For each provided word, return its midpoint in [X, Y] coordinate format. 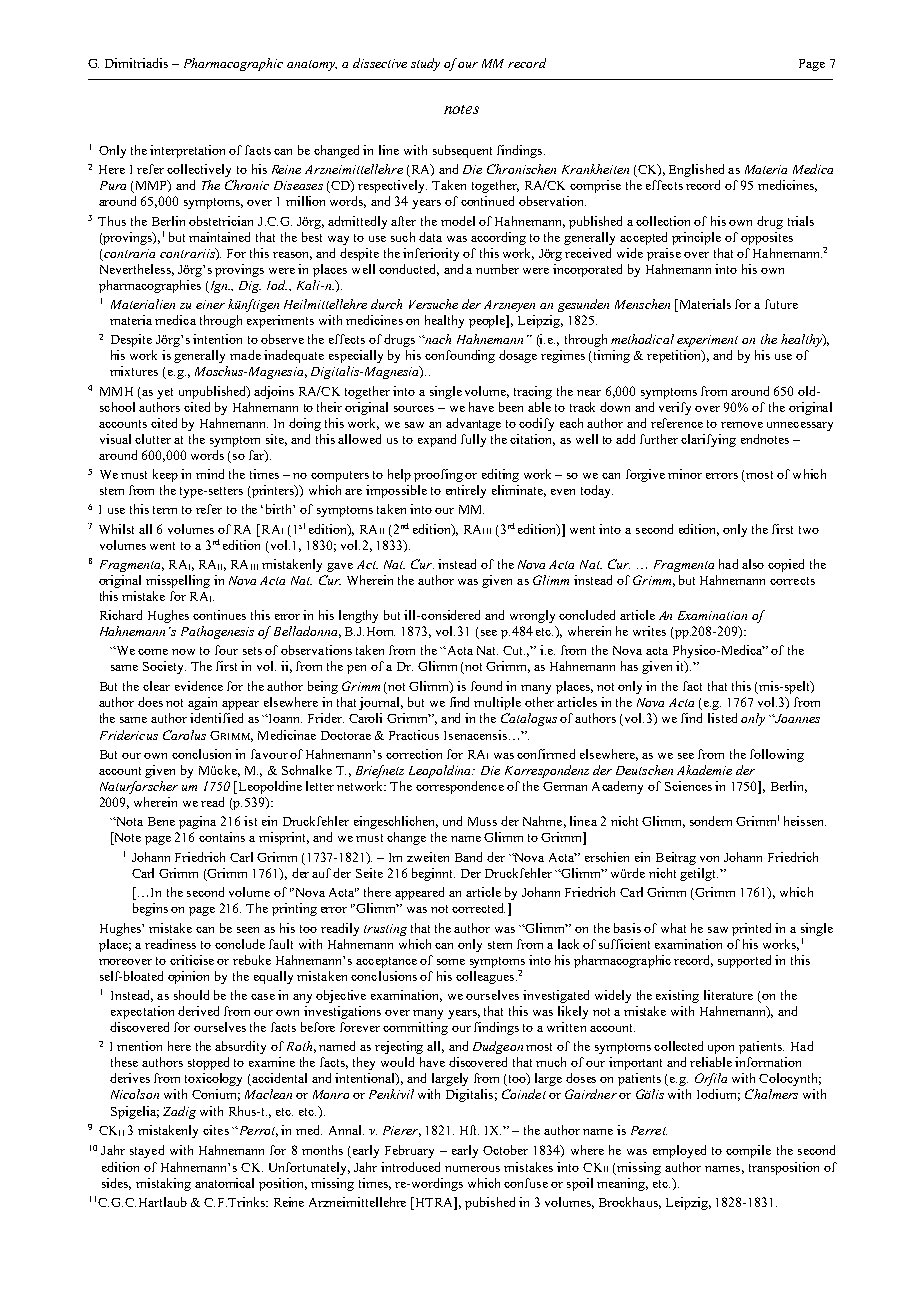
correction [414, 754]
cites [216, 1130]
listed [722, 718]
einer [210, 304]
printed [751, 929]
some [451, 962]
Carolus [184, 735]
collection [663, 221]
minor [685, 474]
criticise [192, 960]
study [425, 64]
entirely [466, 491]
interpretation [187, 151]
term [165, 510]
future [781, 304]
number [497, 269]
